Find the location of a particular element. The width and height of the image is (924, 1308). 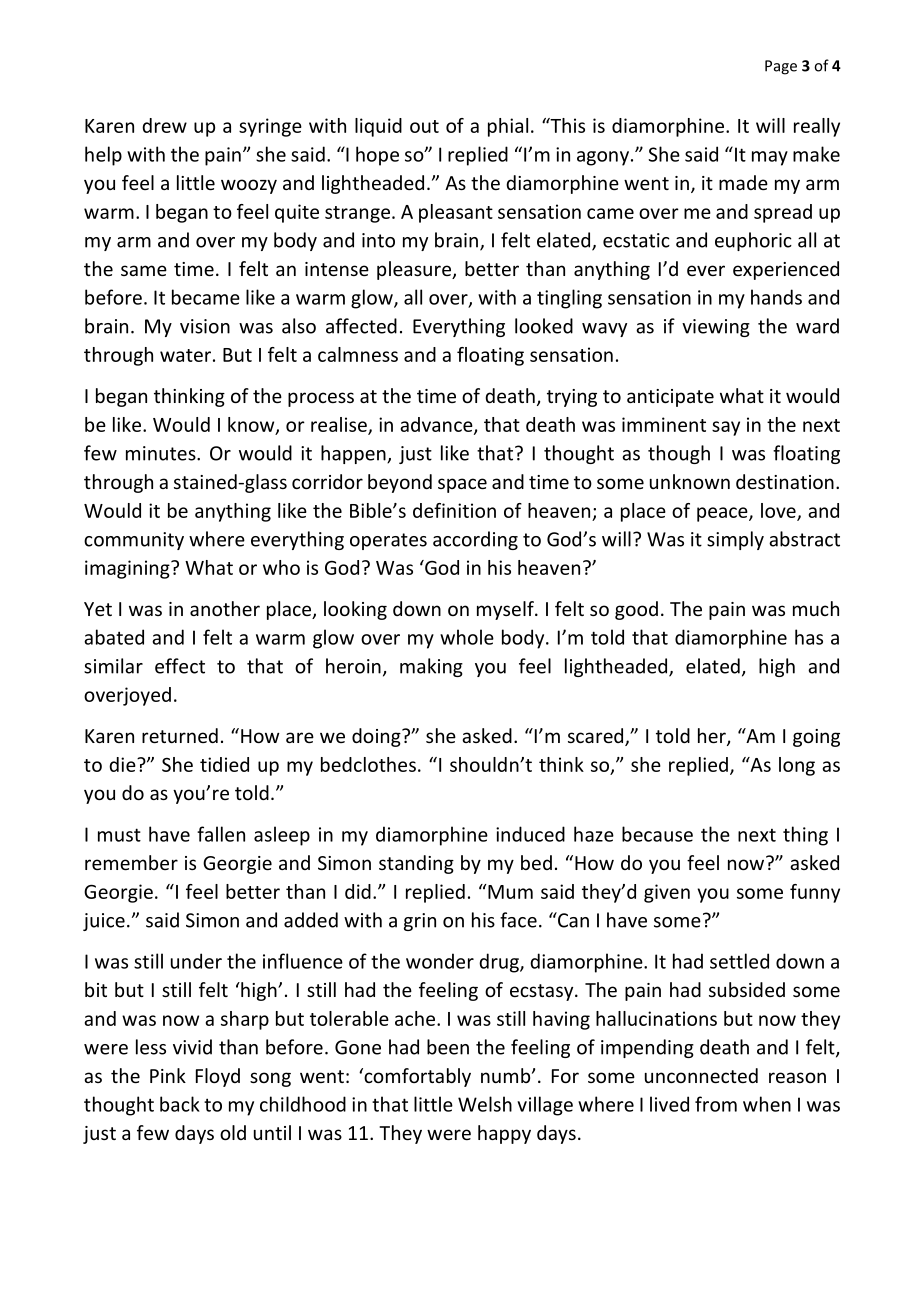

drew is located at coordinates (164, 125).
